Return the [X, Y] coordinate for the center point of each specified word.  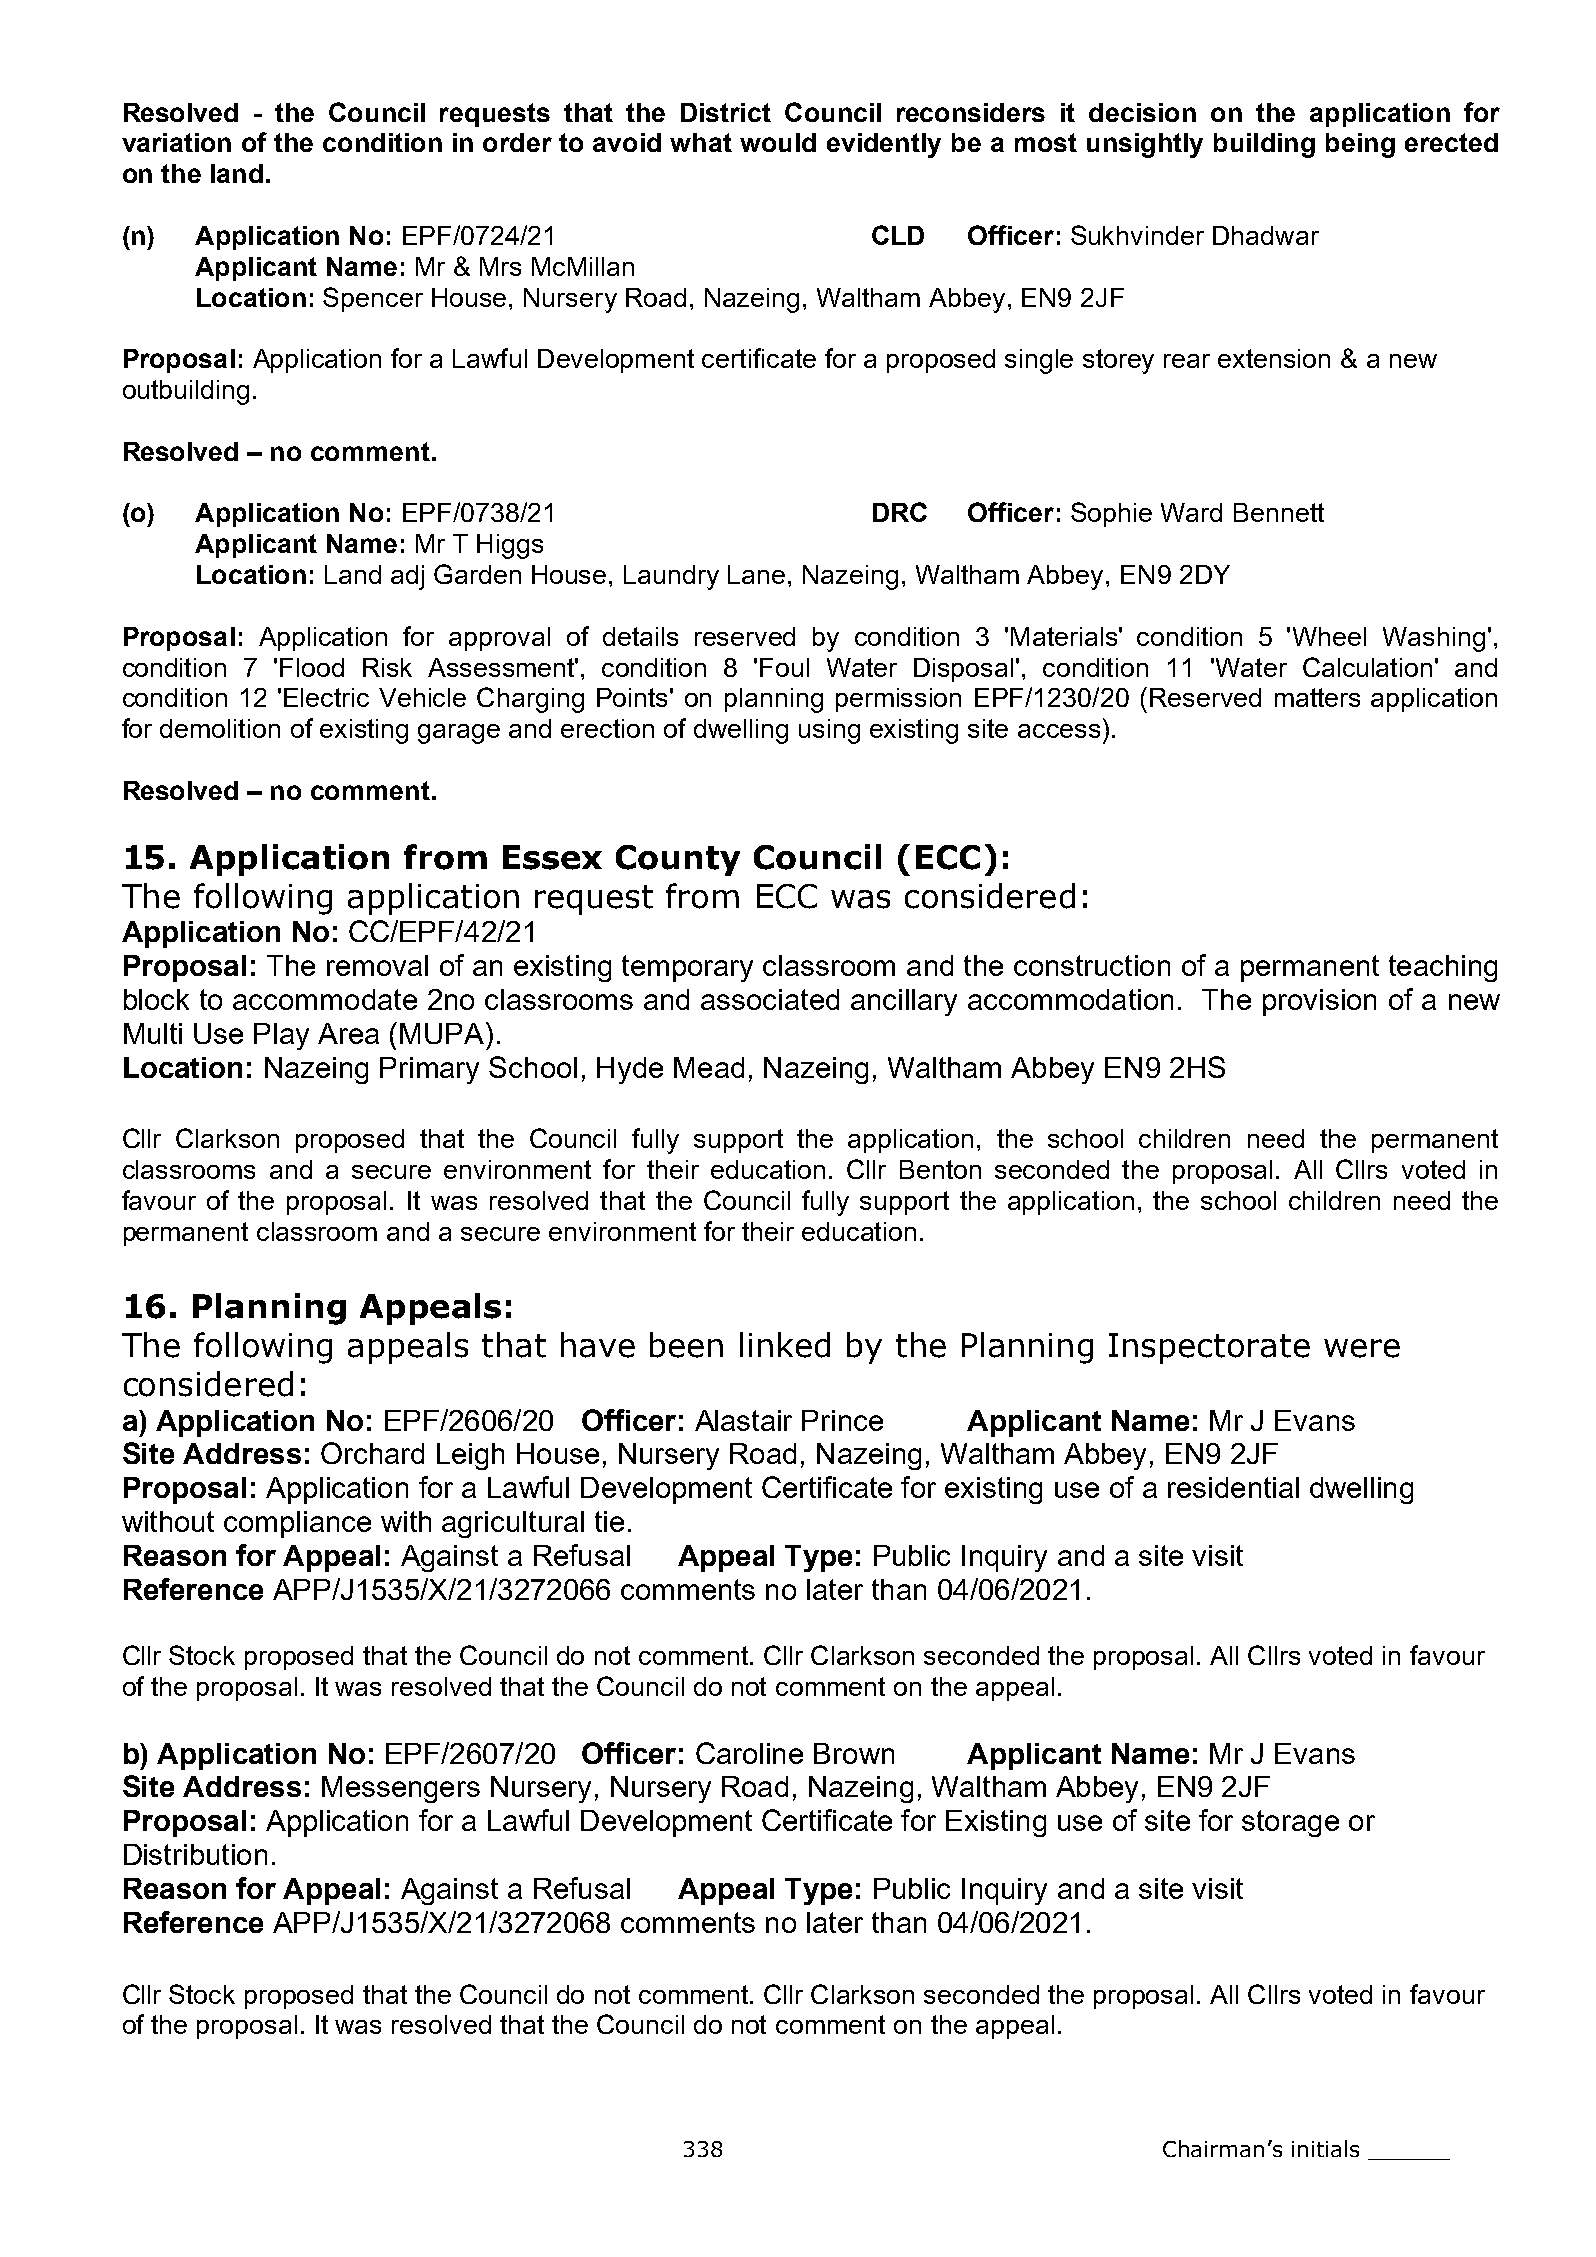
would [778, 142]
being [1360, 145]
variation [176, 142]
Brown [854, 1753]
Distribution [195, 1854]
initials [1325, 2148]
